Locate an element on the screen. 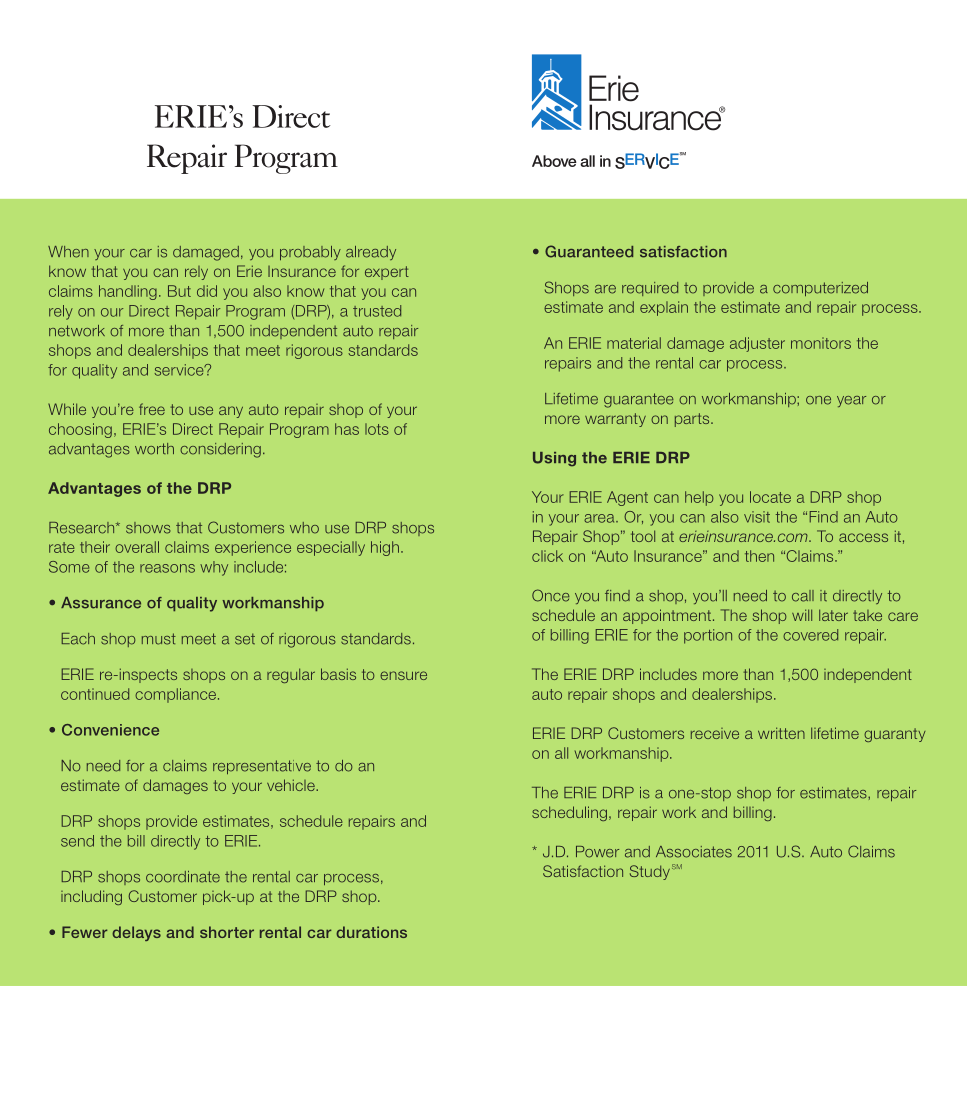 The image size is (967, 1096). computerized is located at coordinates (820, 289).
